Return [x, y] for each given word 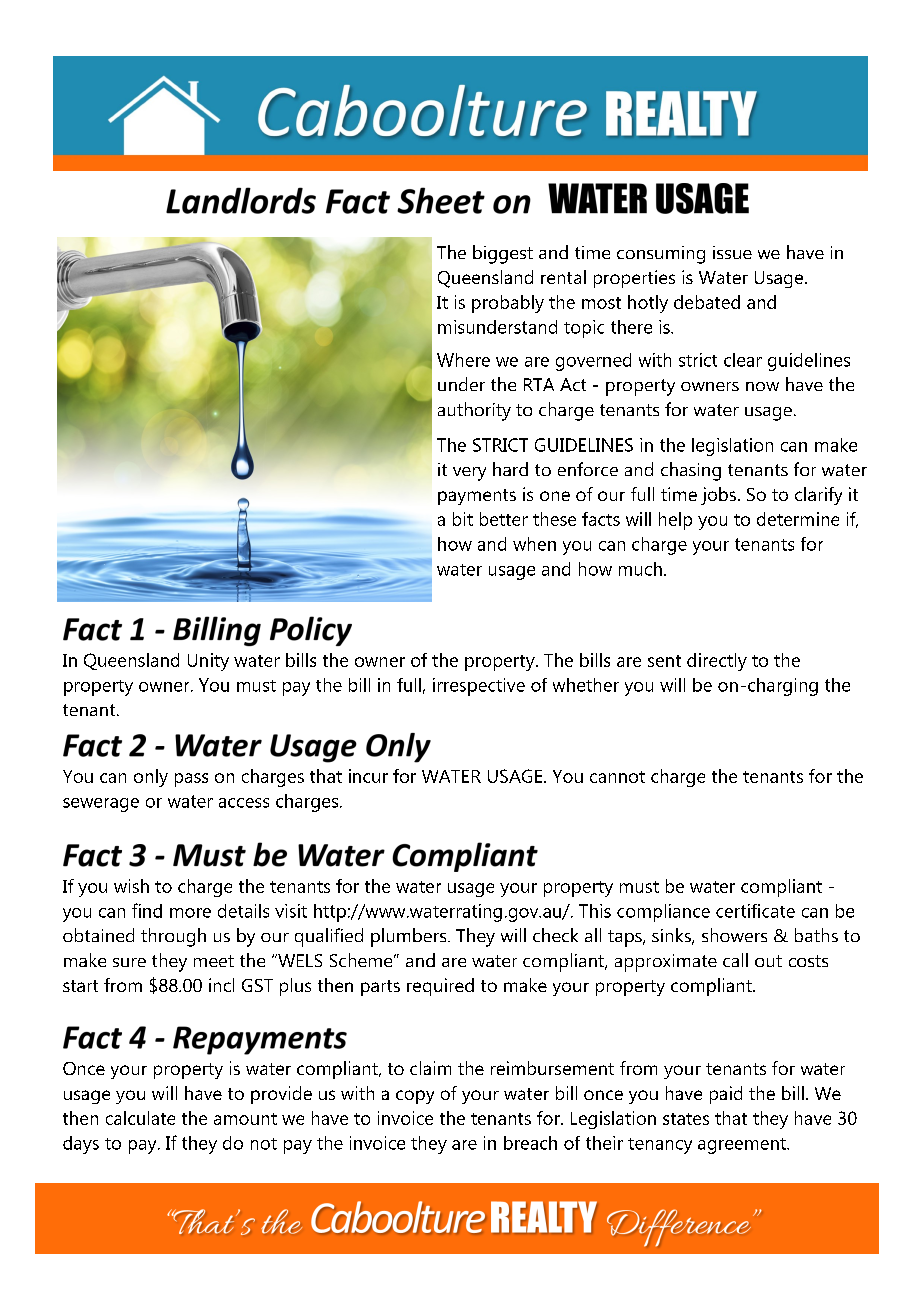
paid [726, 1095]
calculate [140, 1118]
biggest [503, 254]
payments [477, 497]
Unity [208, 662]
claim [430, 1068]
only [151, 778]
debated [707, 302]
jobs [718, 496]
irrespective [479, 687]
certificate [755, 911]
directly [717, 662]
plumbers [410, 937]
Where [463, 360]
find [147, 910]
